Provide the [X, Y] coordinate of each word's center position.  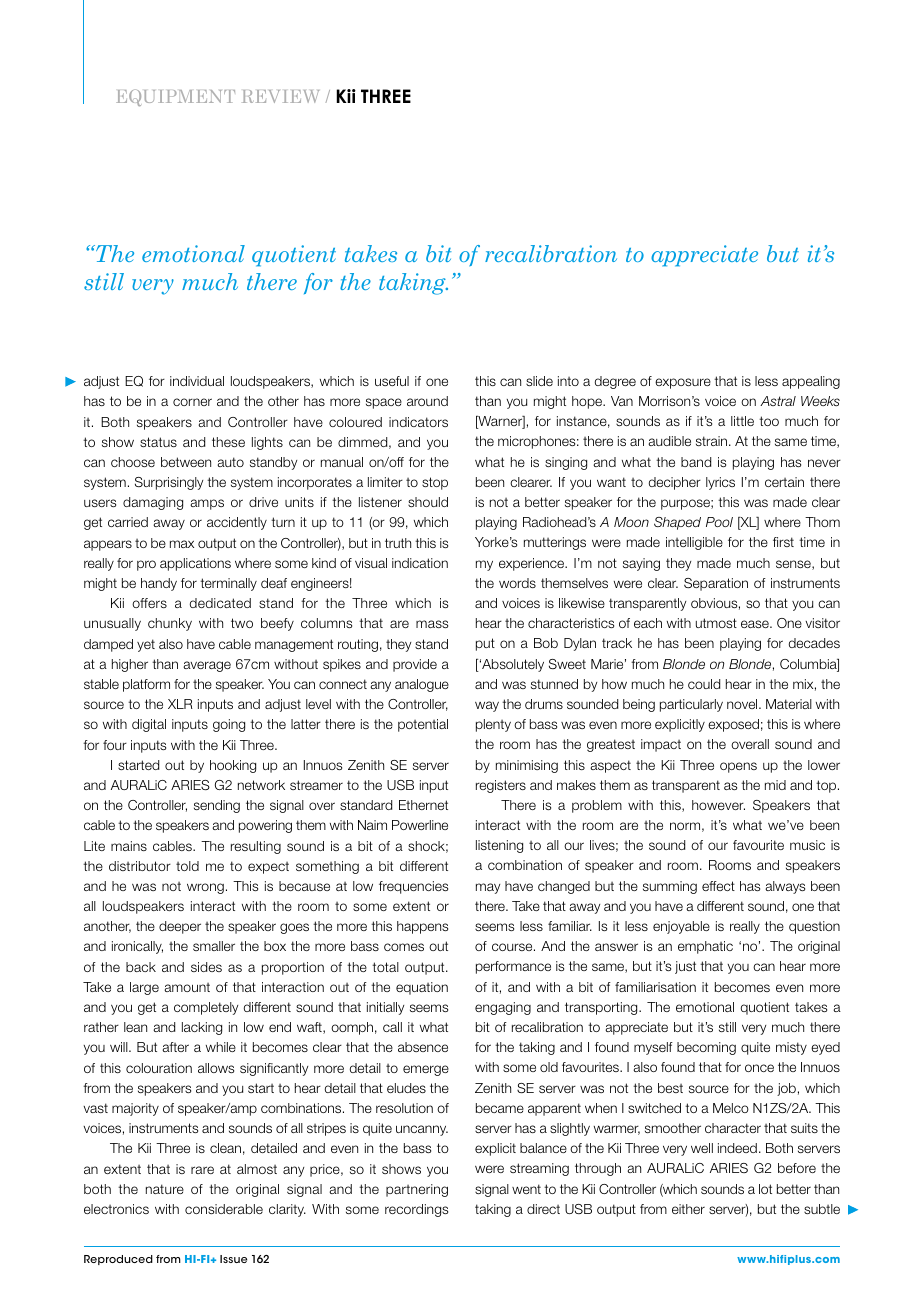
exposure [683, 383]
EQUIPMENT [175, 97]
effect [718, 886]
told [187, 866]
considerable [224, 1209]
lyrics [720, 483]
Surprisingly [169, 483]
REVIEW [280, 96]
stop [435, 483]
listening [499, 846]
